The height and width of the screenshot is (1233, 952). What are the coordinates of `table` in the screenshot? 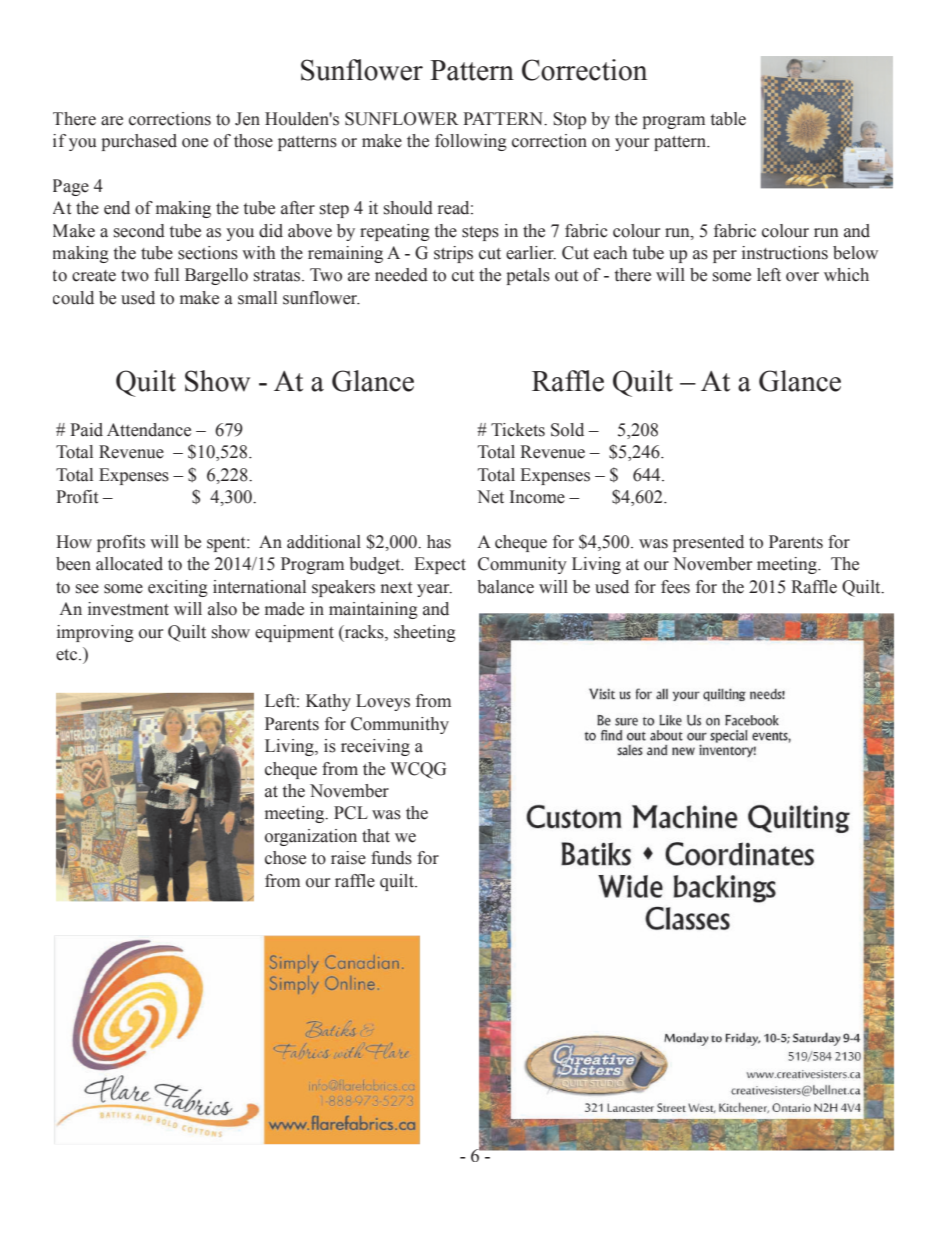 It's located at (728, 119).
